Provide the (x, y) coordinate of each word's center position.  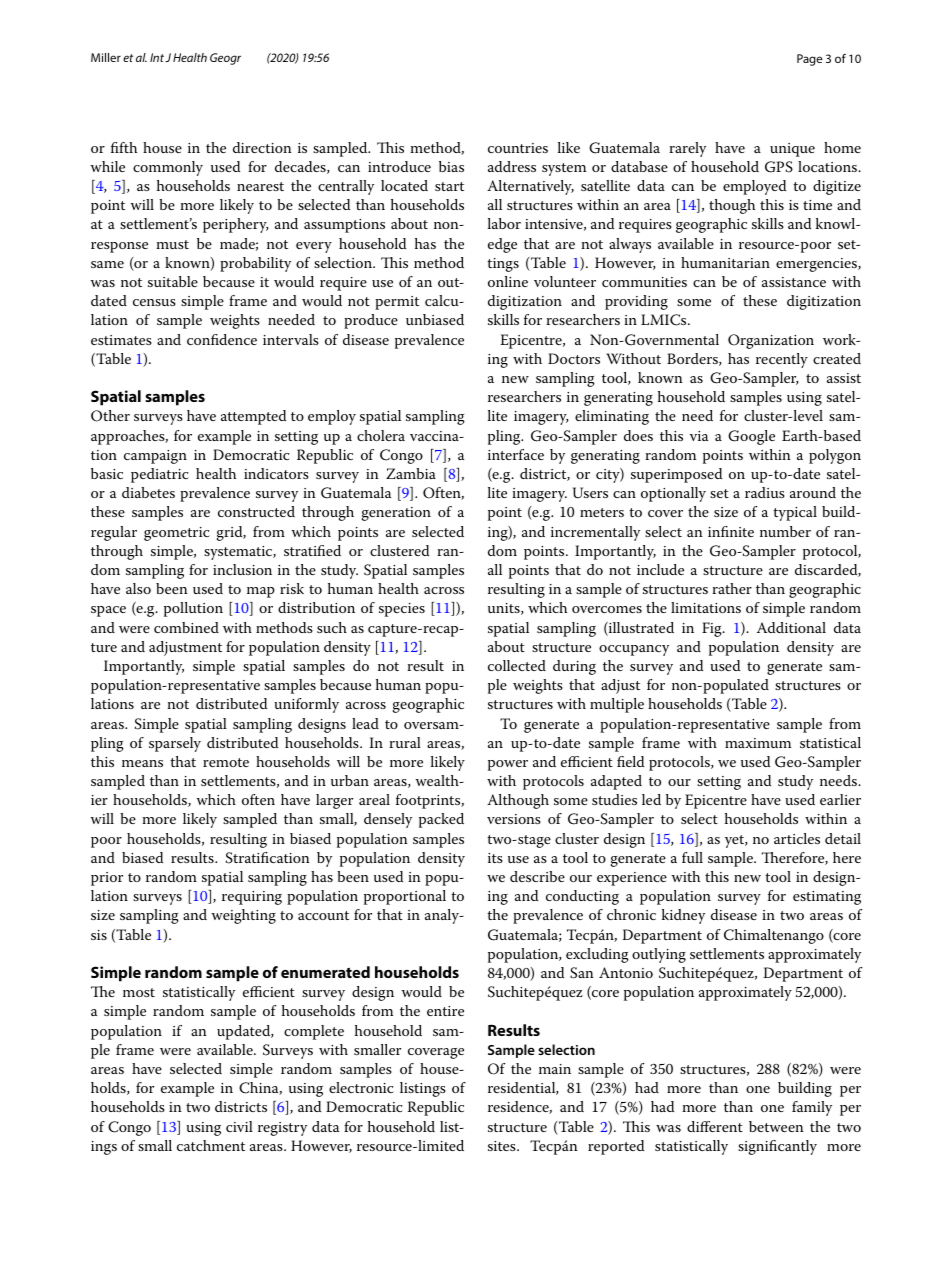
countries (518, 148)
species (402, 610)
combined (186, 627)
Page (809, 60)
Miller (106, 57)
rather (732, 588)
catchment (211, 1145)
